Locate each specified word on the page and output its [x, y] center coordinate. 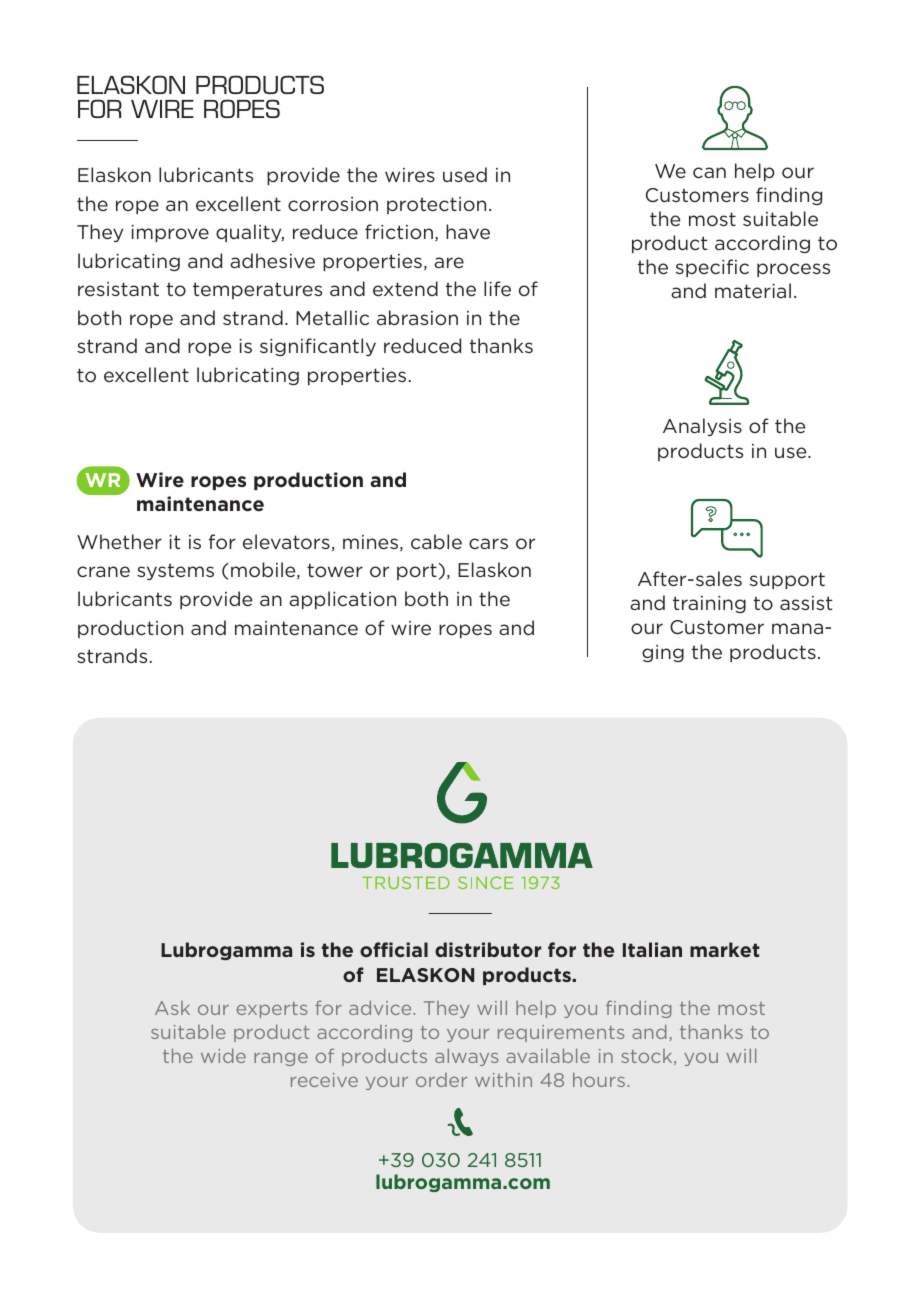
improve [170, 233]
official [394, 949]
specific [712, 268]
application [342, 600]
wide [223, 1055]
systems [175, 571]
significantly [318, 347]
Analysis [702, 427]
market [725, 949]
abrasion [417, 317]
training [709, 604]
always [466, 1057]
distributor [488, 949]
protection [436, 205]
